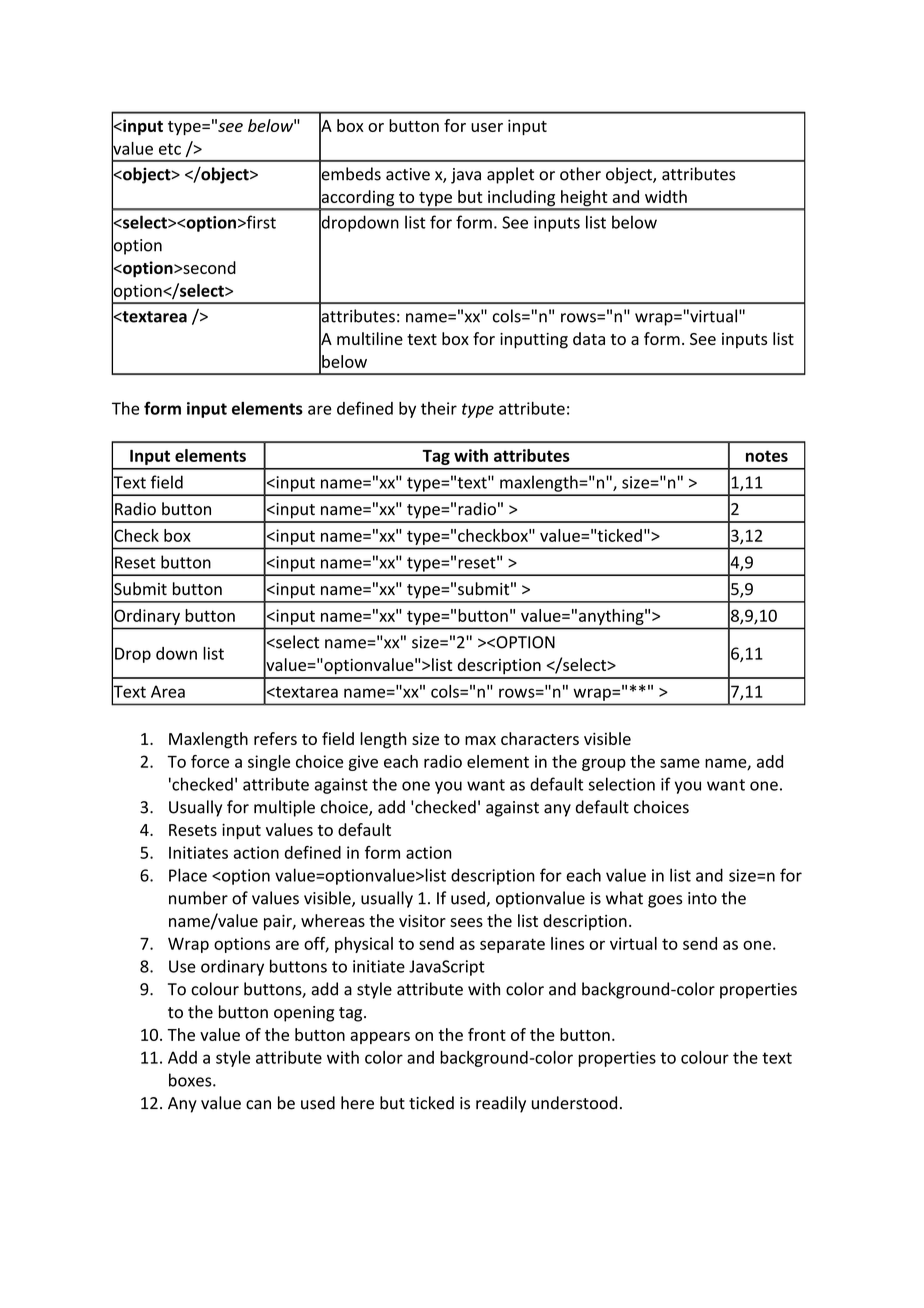 This document has height=1308, width=924. Describe the element at coordinates (370, 338) in the document. I see `multiline` at that location.
